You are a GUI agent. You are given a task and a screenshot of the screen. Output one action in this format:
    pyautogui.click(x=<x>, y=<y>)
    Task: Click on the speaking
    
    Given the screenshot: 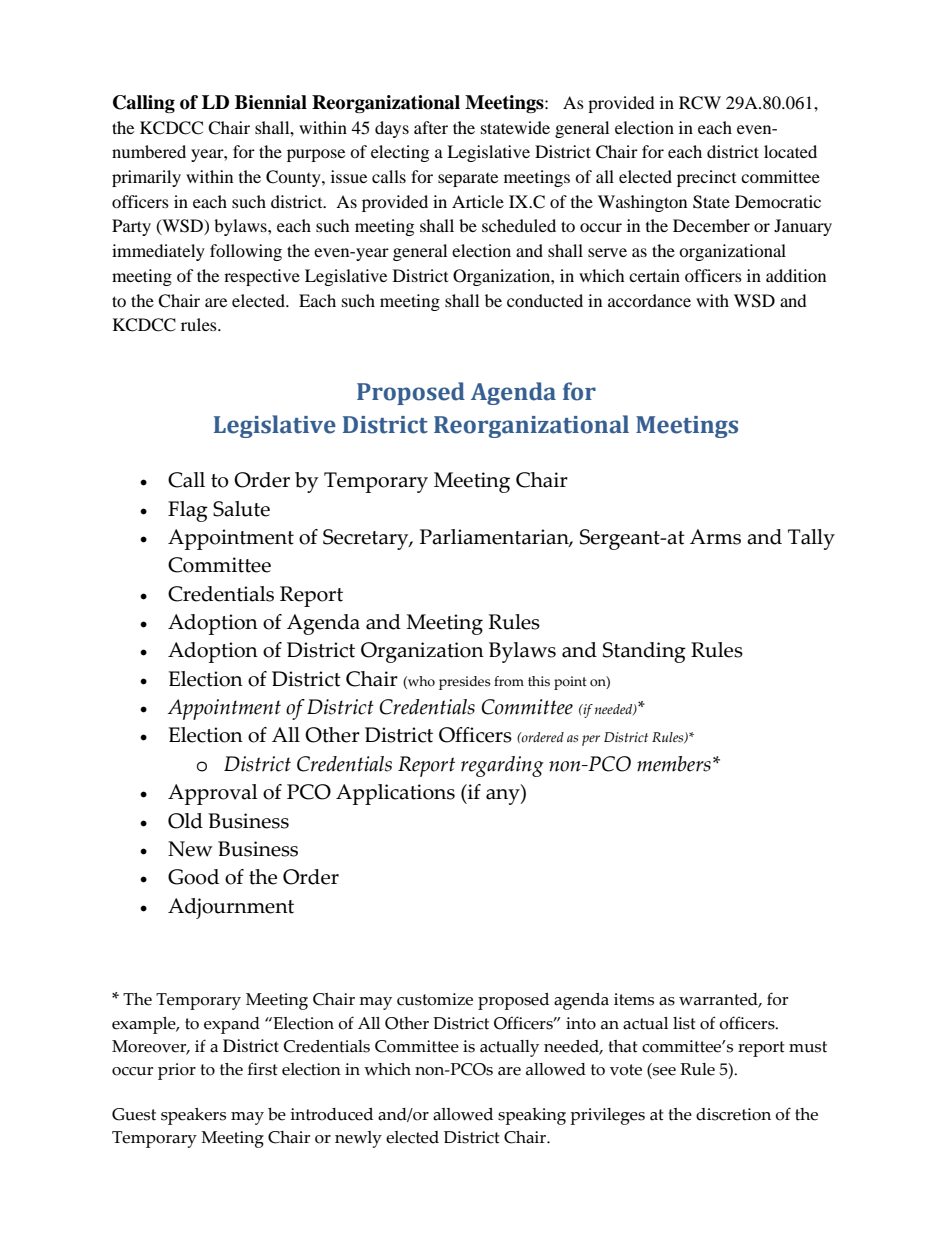 What is the action you would take?
    pyautogui.click(x=532, y=1116)
